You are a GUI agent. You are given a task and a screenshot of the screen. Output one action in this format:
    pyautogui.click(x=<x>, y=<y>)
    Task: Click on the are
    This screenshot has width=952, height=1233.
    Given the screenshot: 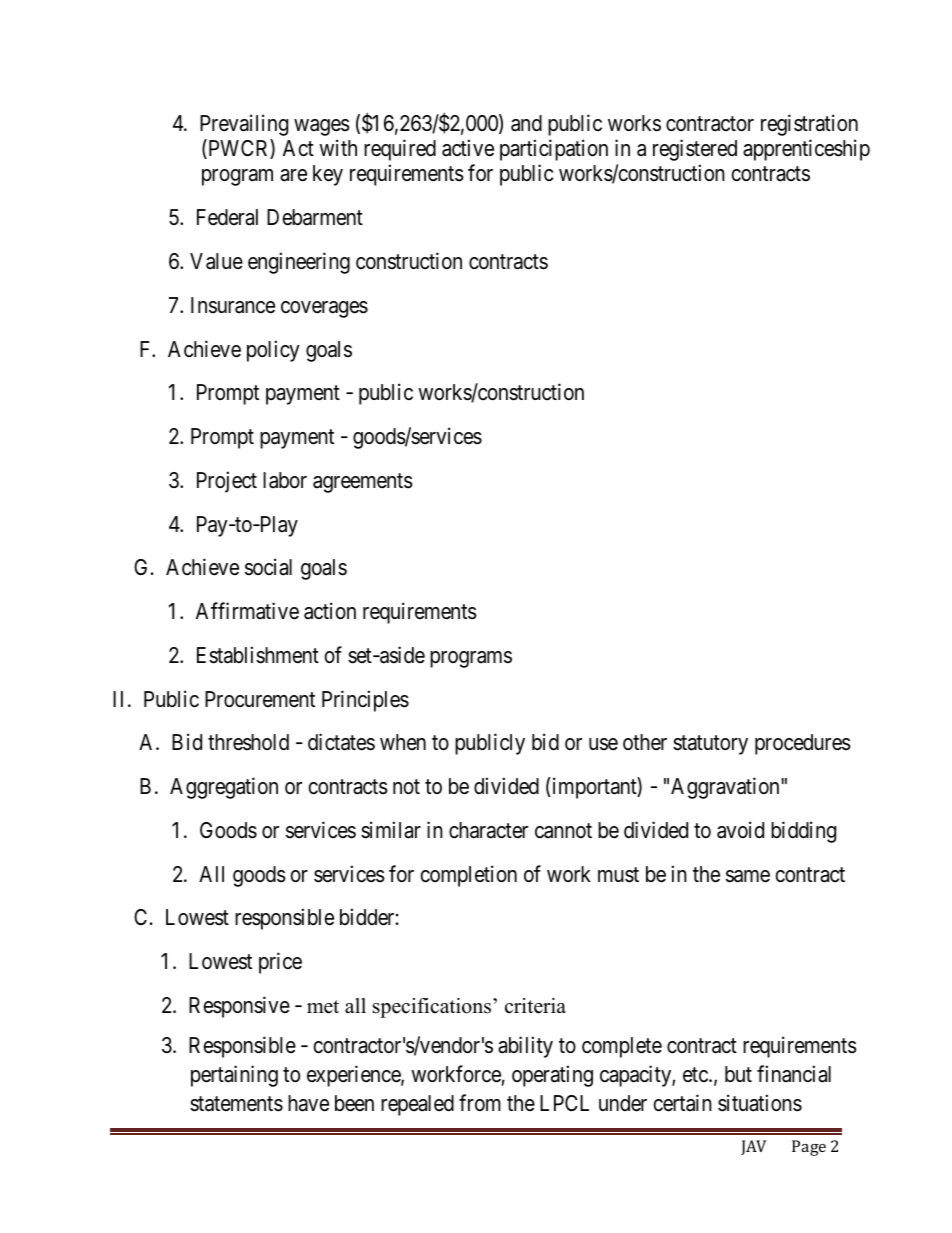 What is the action you would take?
    pyautogui.click(x=293, y=175)
